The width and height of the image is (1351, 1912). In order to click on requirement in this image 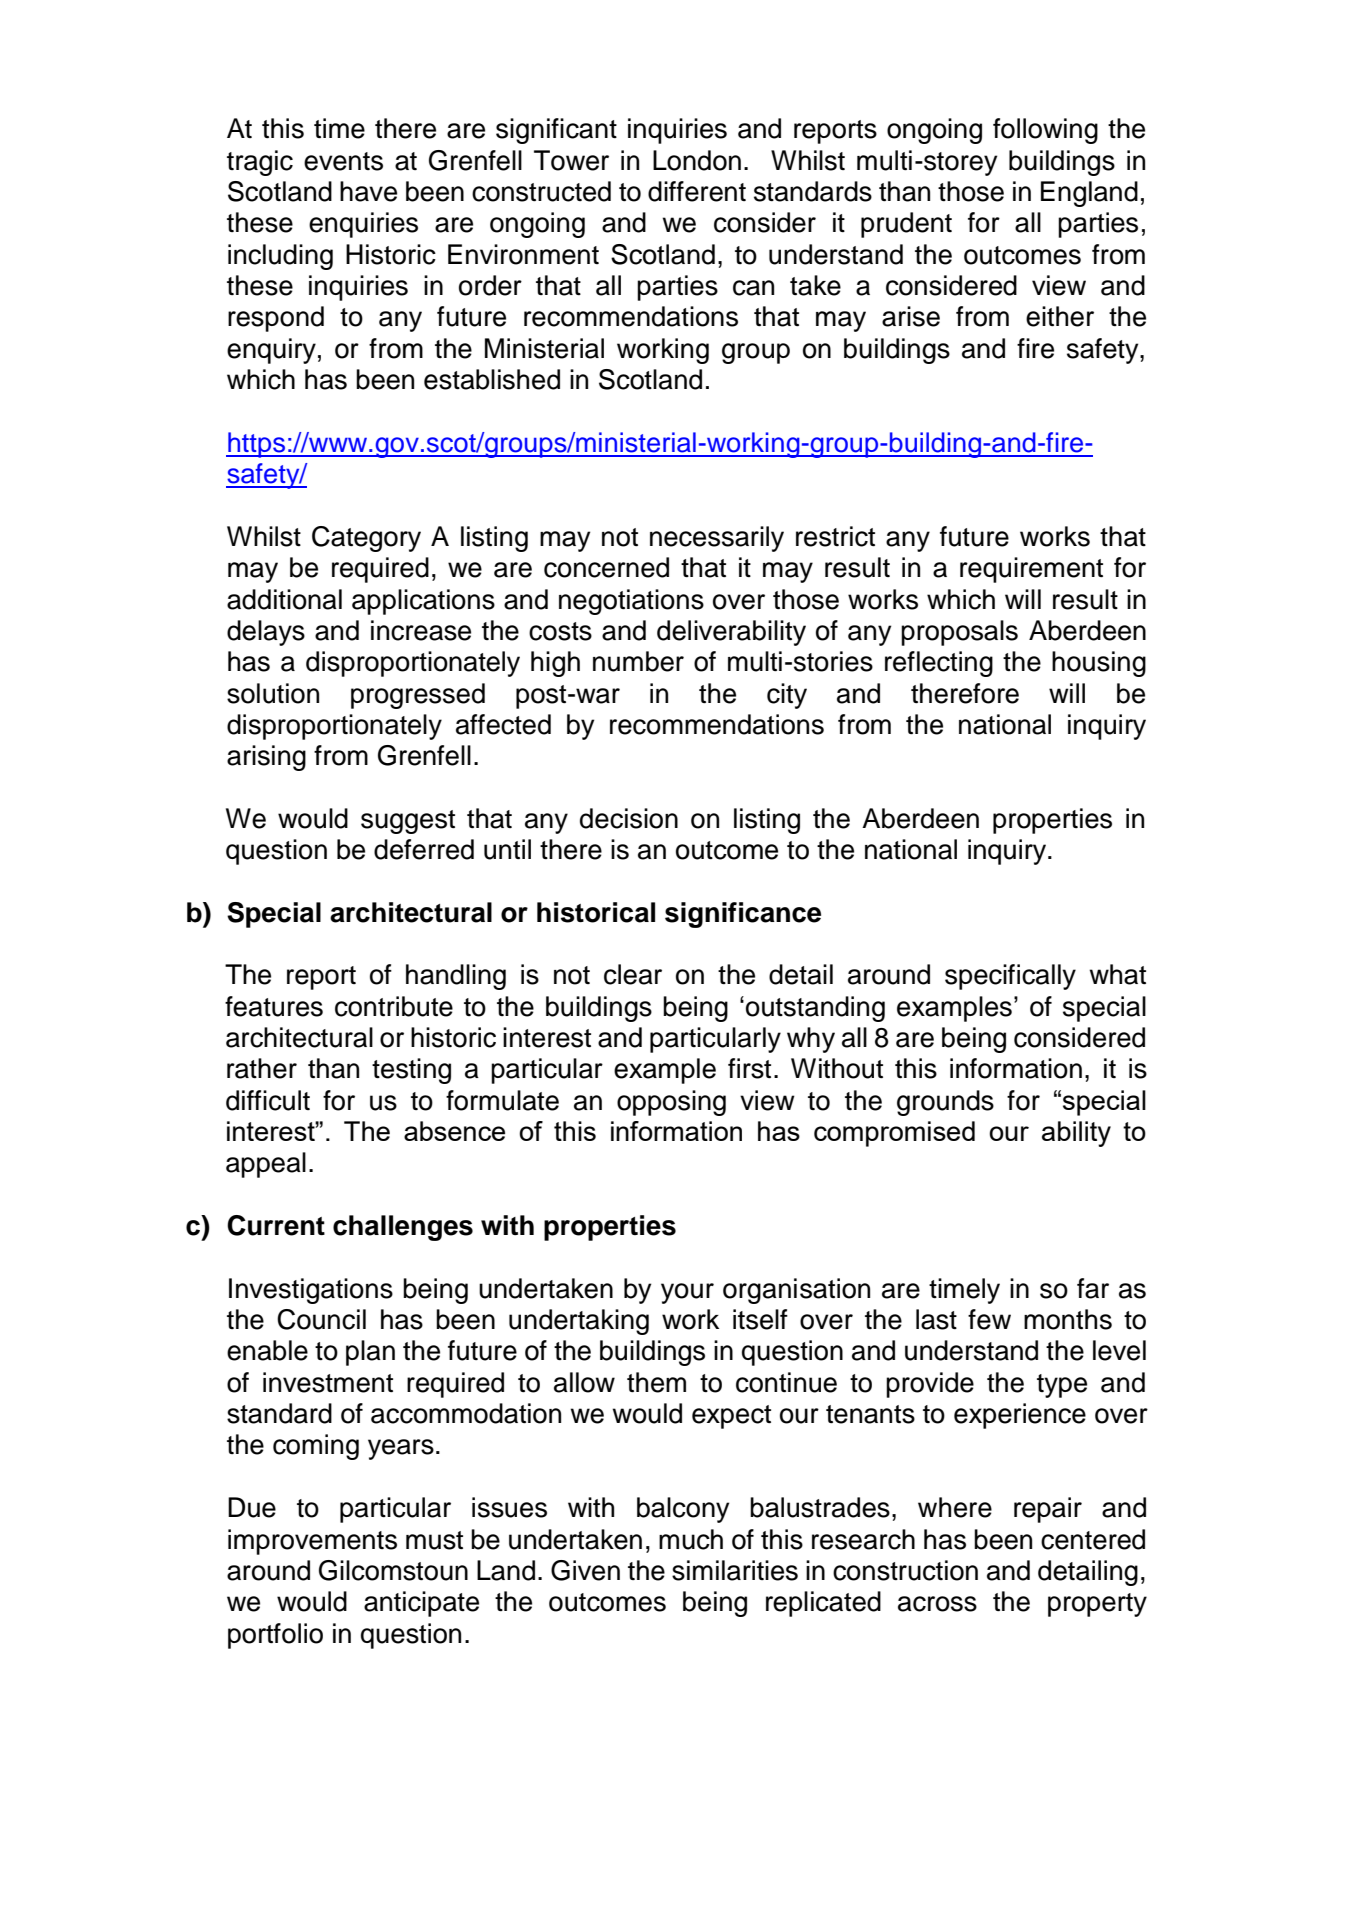, I will do `click(1031, 570)`.
